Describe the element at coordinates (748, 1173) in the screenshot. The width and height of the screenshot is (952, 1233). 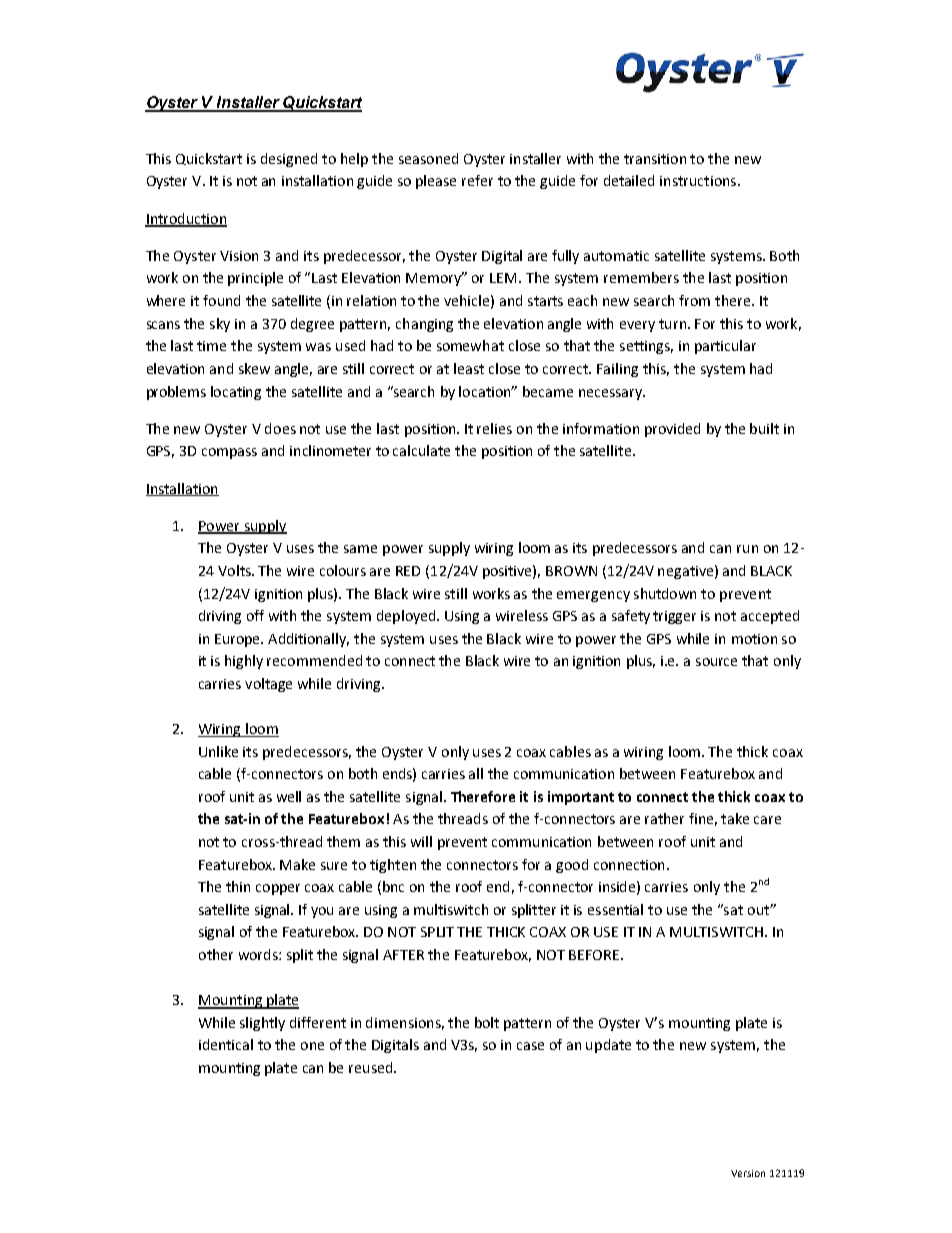
I see `Version` at that location.
